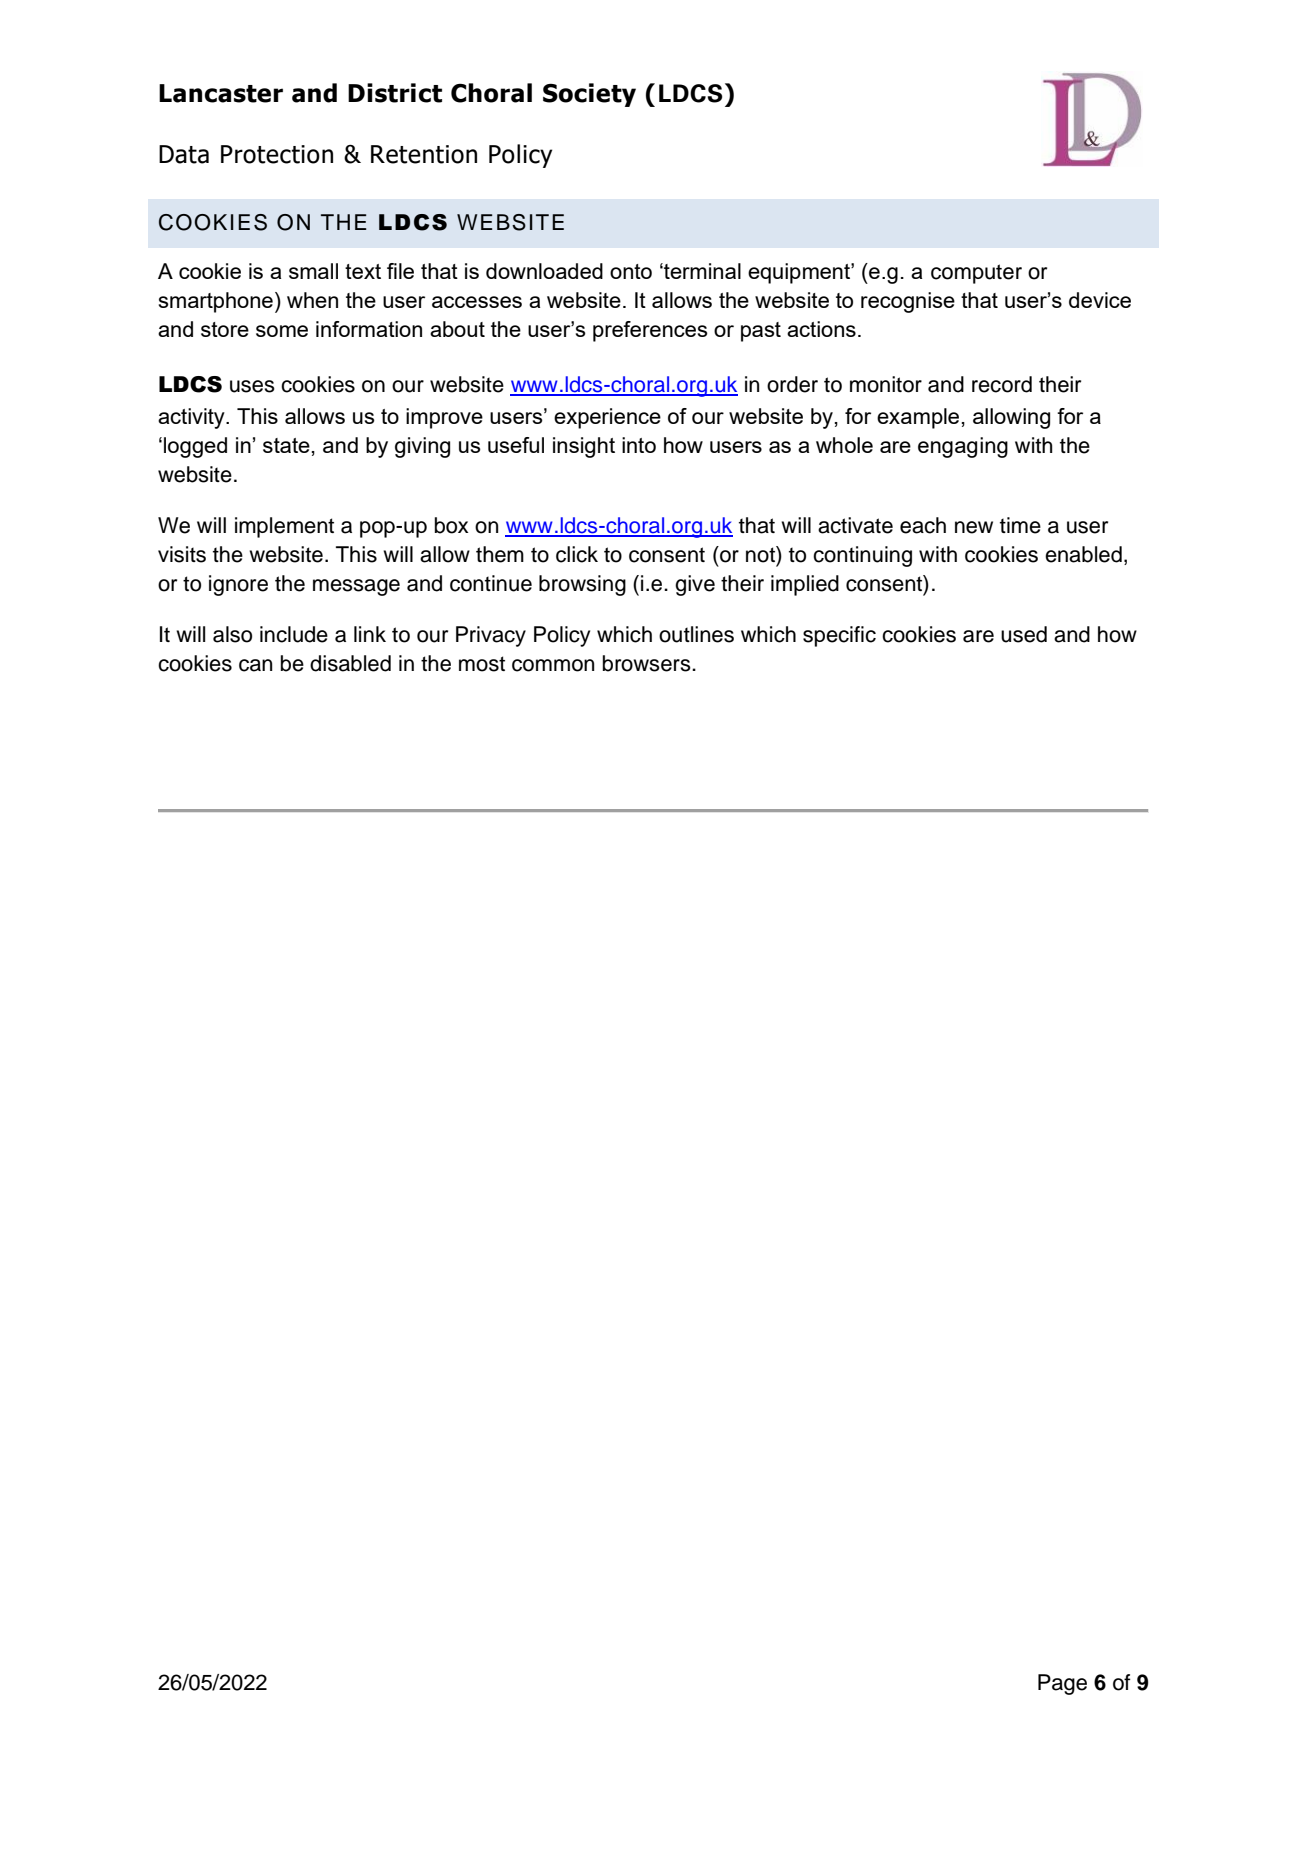  What do you see at coordinates (1024, 634) in the screenshot?
I see `used` at bounding box center [1024, 634].
